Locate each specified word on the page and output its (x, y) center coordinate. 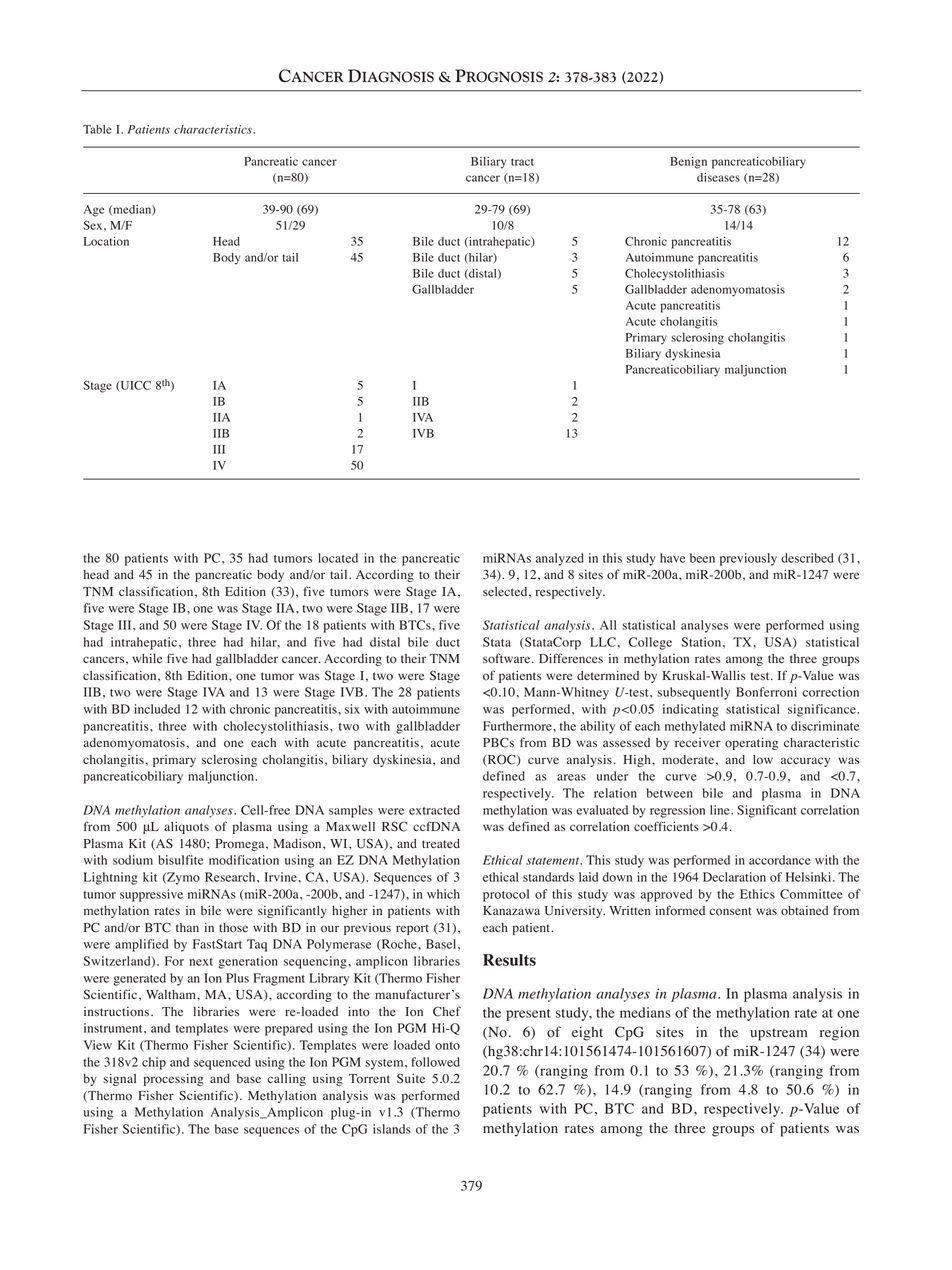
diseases (718, 177)
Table (97, 129)
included (157, 709)
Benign (688, 163)
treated (441, 843)
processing (173, 1079)
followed (435, 1062)
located (338, 558)
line (721, 810)
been (702, 558)
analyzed (560, 559)
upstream (778, 1034)
